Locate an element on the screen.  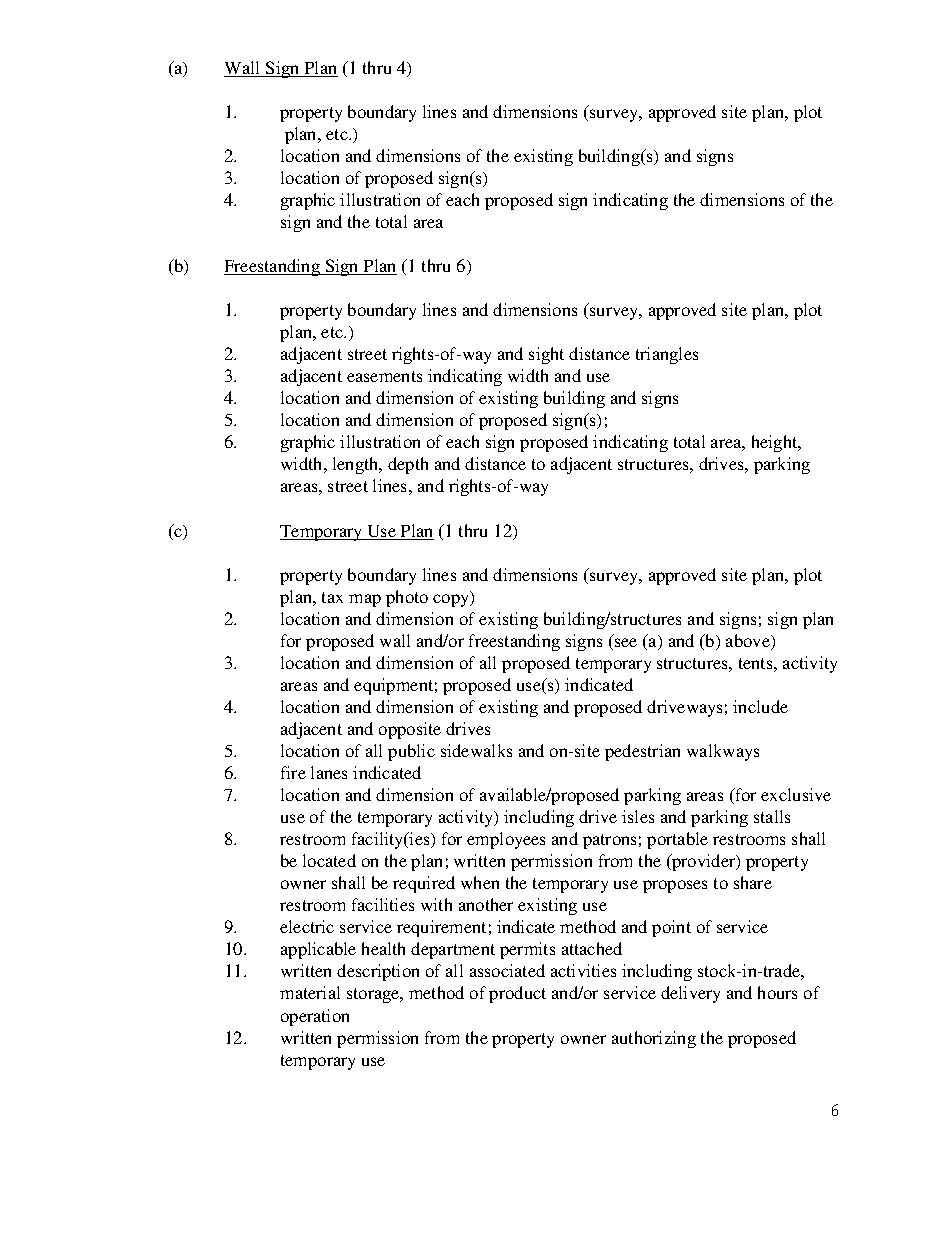
employees is located at coordinates (506, 840).
